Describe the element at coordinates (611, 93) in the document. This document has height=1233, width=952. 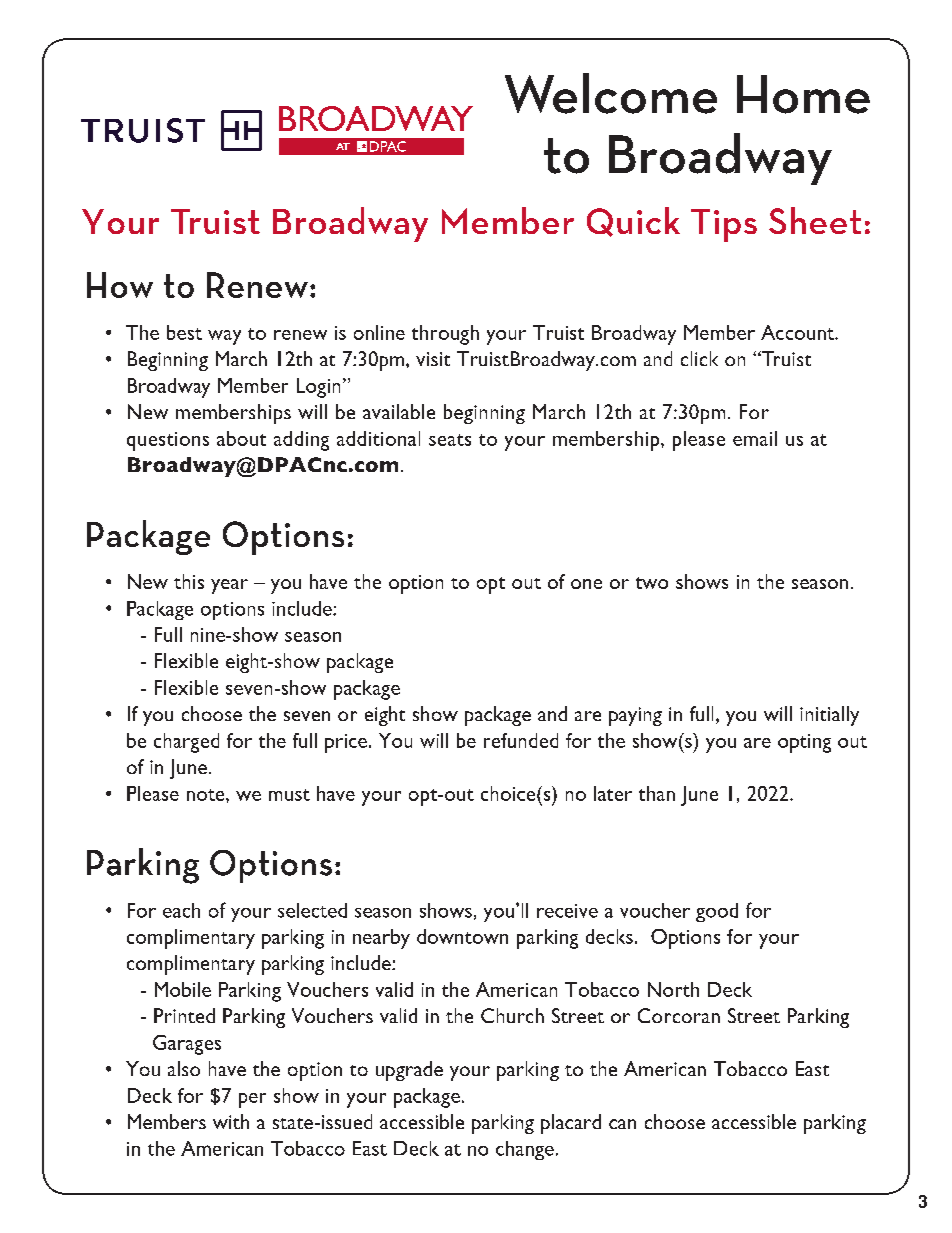
I see `Welcome` at that location.
